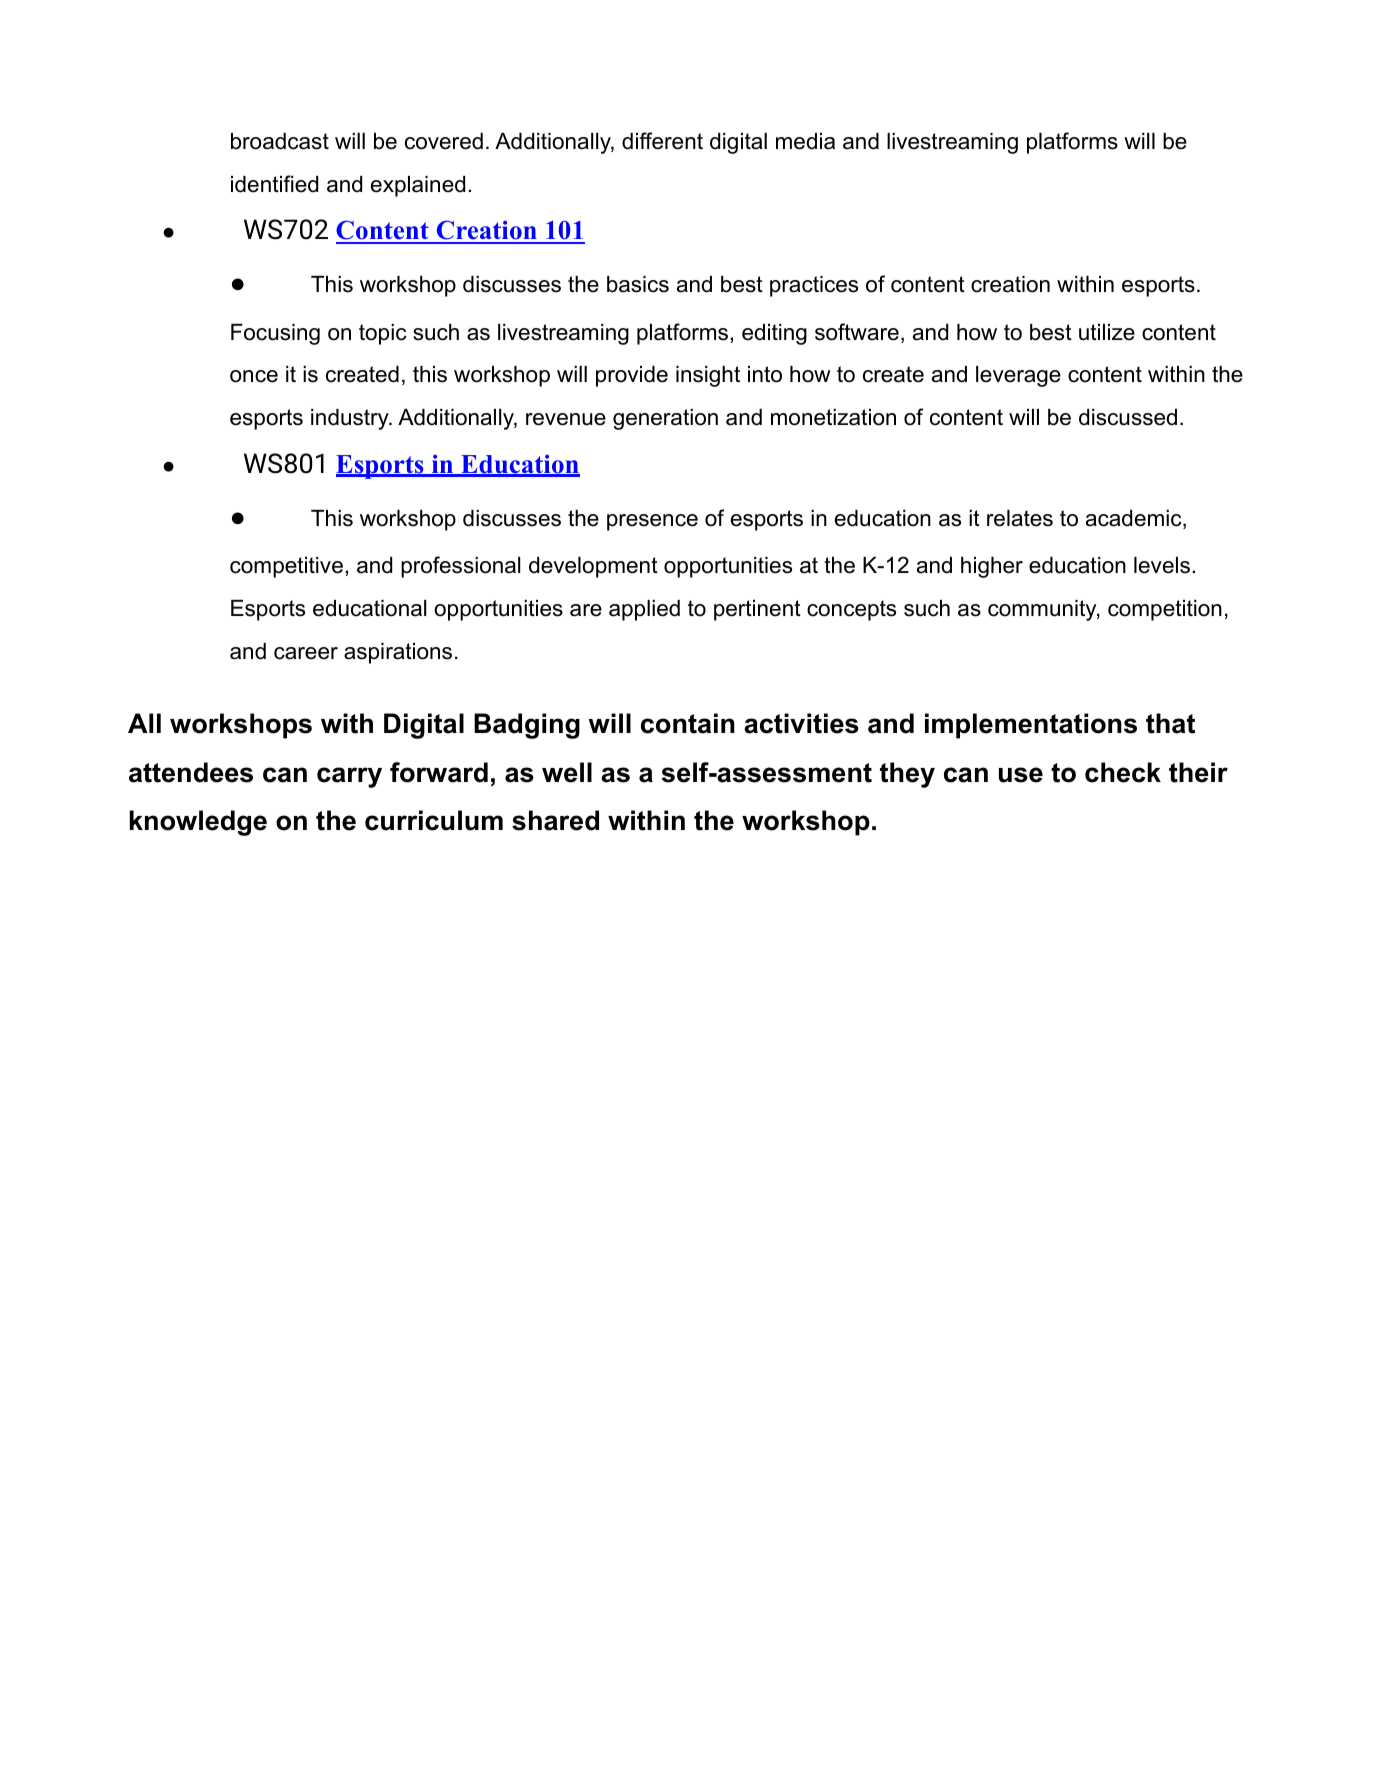 The width and height of the screenshot is (1382, 1789). Describe the element at coordinates (644, 610) in the screenshot. I see `applied` at that location.
